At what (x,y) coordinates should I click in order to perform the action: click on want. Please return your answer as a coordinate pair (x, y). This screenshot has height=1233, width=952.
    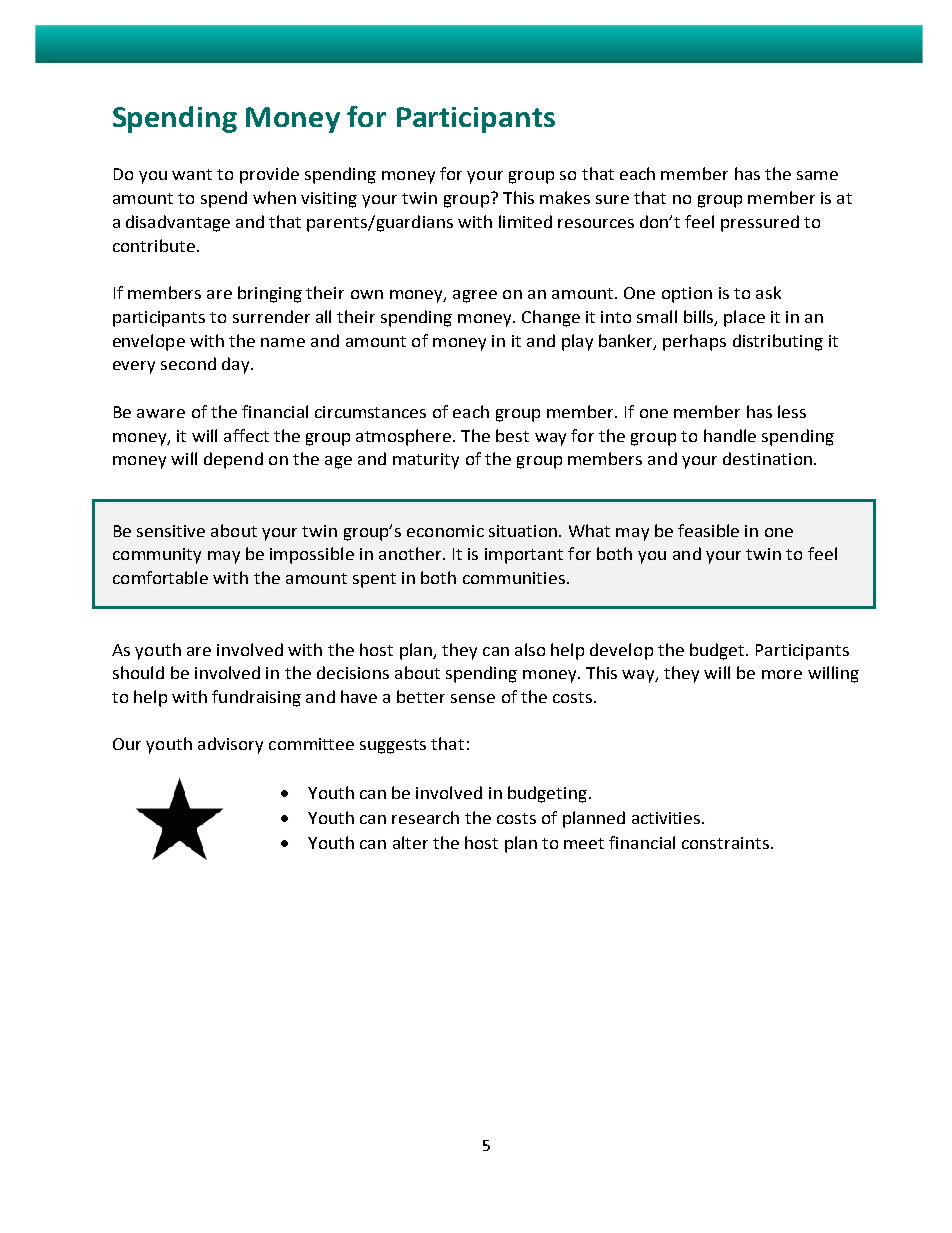
    Looking at the image, I should click on (192, 174).
